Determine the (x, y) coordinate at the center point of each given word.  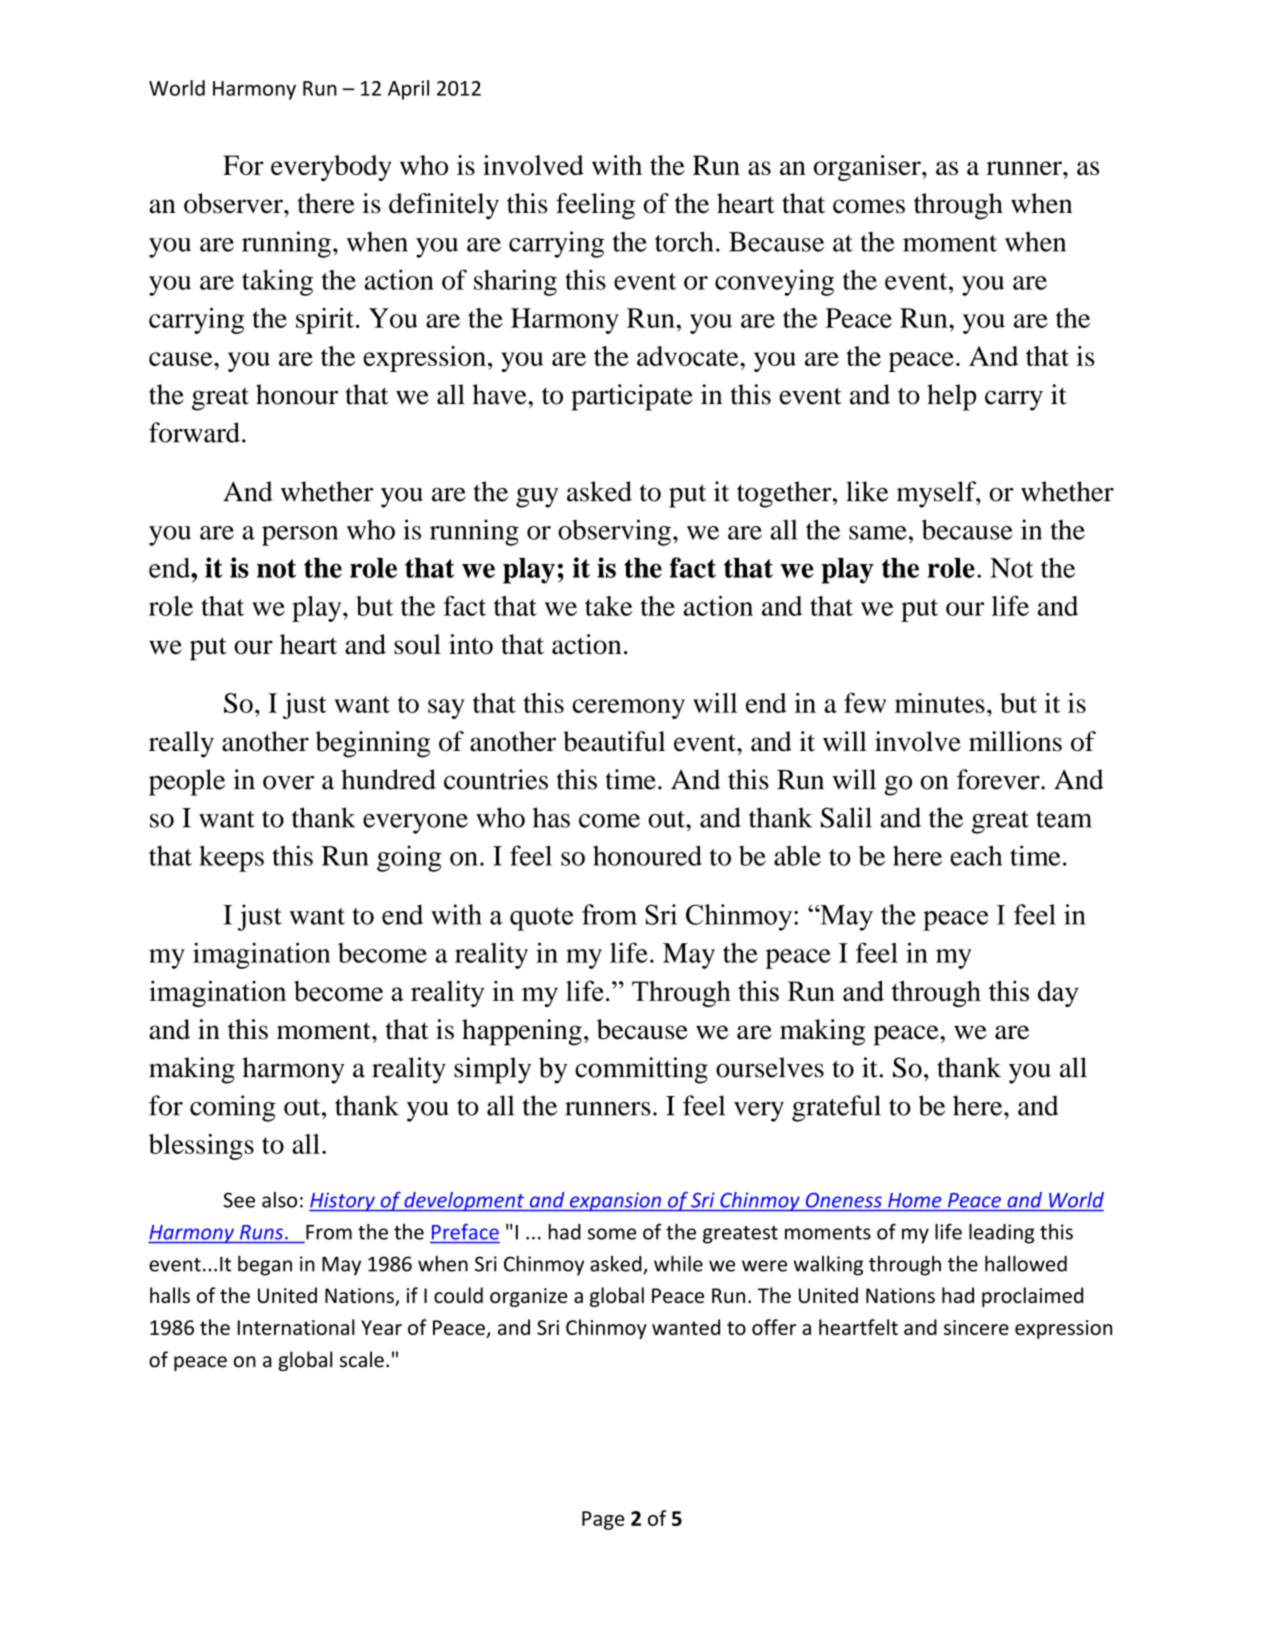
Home (914, 1200)
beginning (372, 744)
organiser (868, 168)
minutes (940, 703)
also (279, 1200)
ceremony (628, 709)
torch (684, 241)
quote (541, 919)
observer (234, 203)
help (951, 397)
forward (194, 432)
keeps (231, 858)
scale (362, 1359)
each (976, 855)
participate (632, 397)
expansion (615, 1202)
